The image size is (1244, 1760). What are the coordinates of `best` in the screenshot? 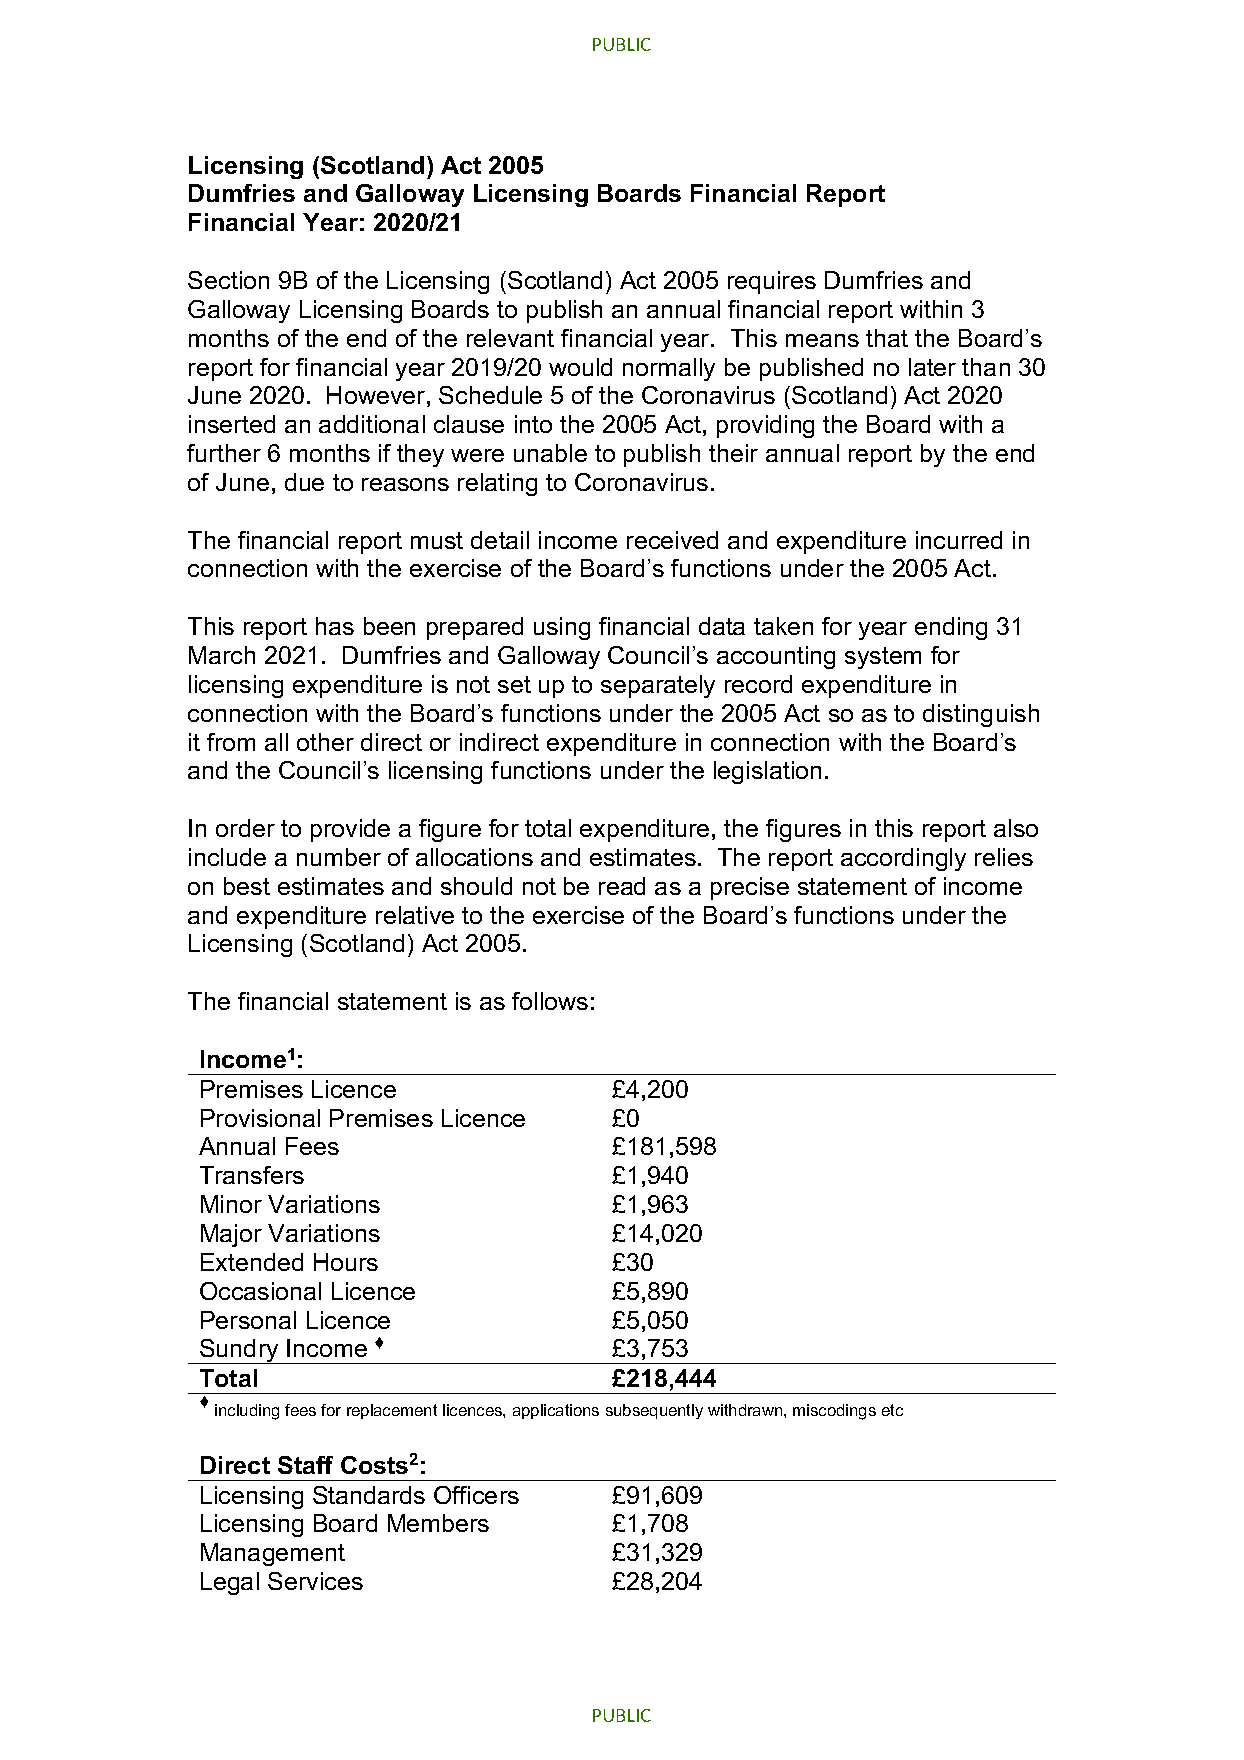 It's located at (247, 886).
